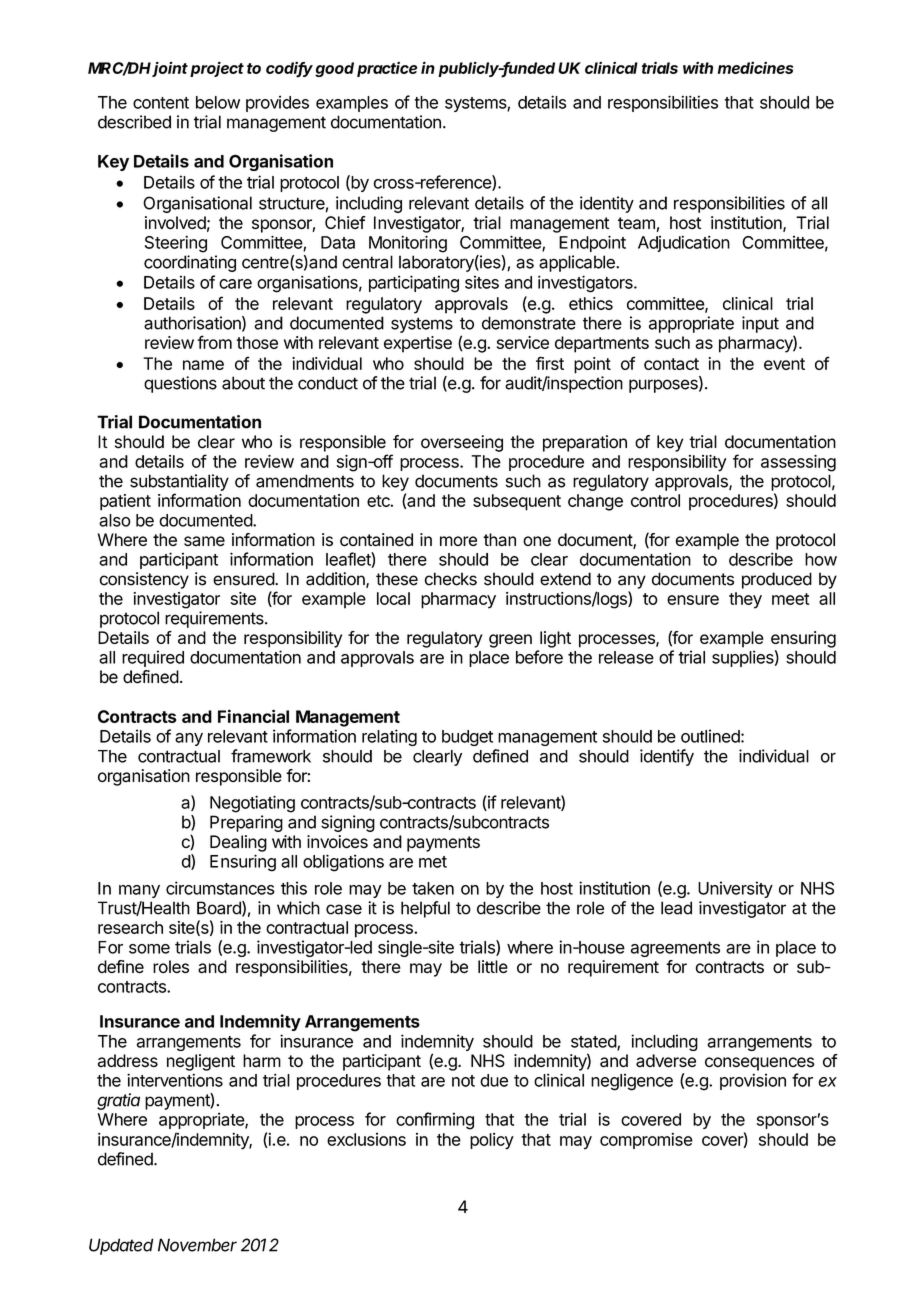  Describe the element at coordinates (387, 69) in the screenshot. I see `practice` at that location.
